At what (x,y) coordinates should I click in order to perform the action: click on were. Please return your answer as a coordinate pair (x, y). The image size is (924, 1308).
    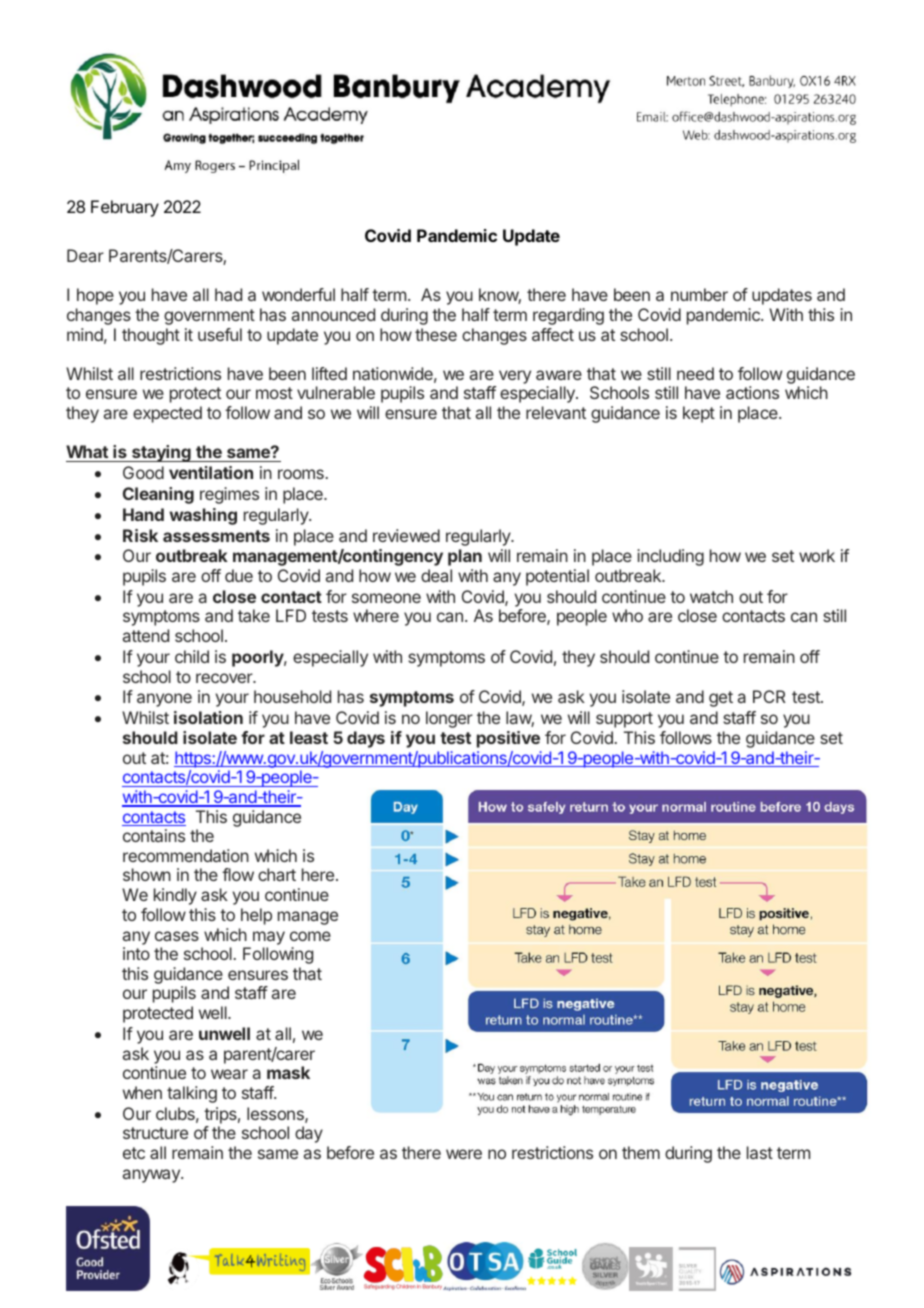
    Looking at the image, I should click on (464, 1154).
